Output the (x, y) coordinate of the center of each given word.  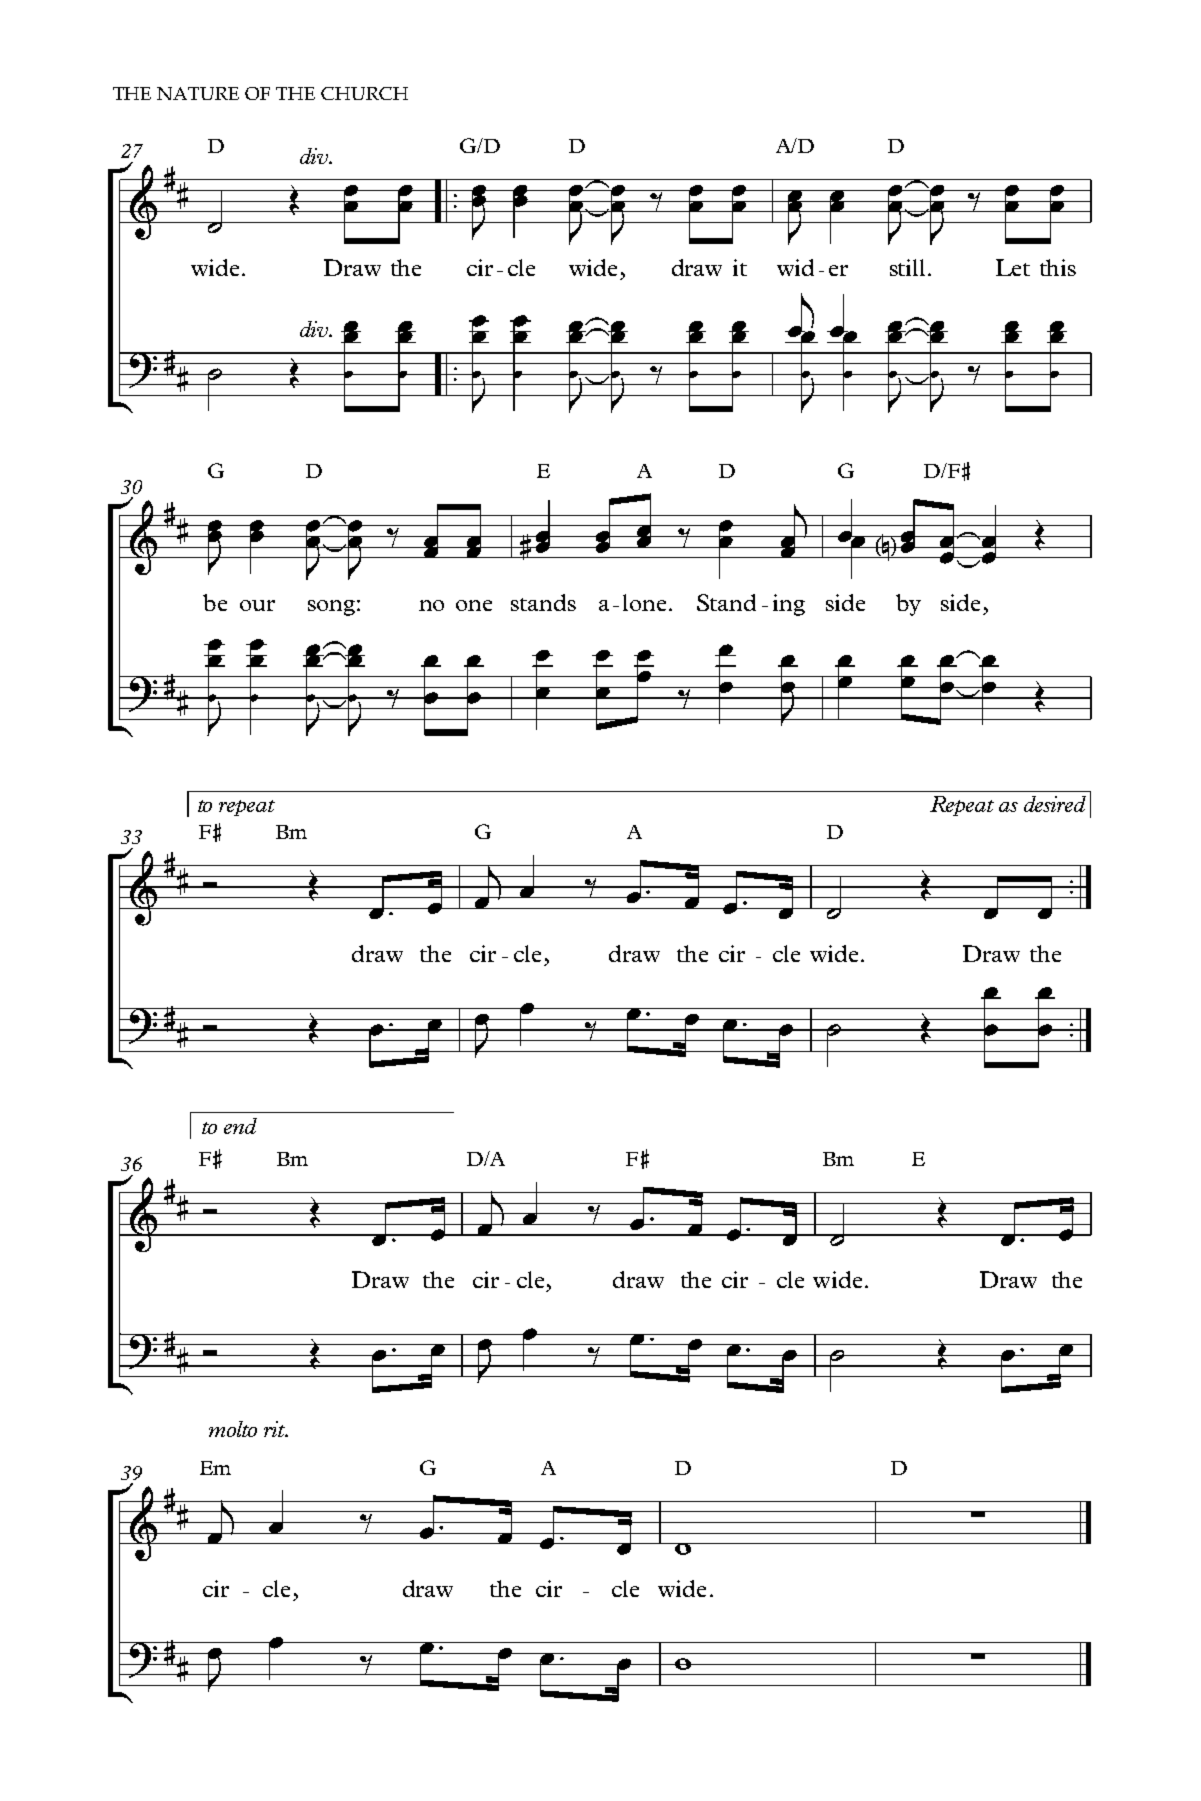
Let (1013, 267)
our (257, 605)
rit (276, 1429)
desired (1055, 804)
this (1058, 267)
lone (644, 602)
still (907, 267)
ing (789, 605)
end (240, 1126)
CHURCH (364, 93)
